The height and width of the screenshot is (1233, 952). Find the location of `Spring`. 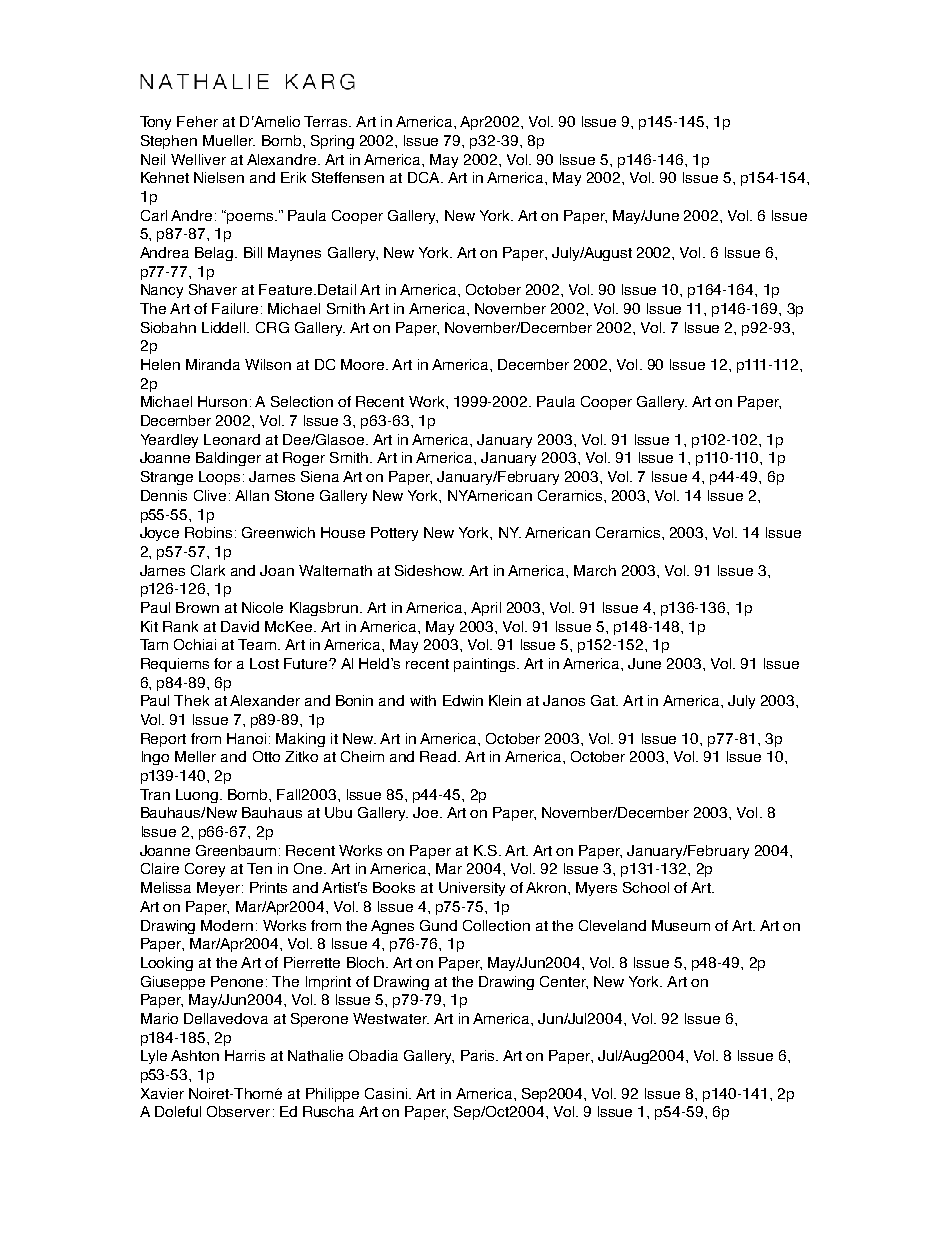

Spring is located at coordinates (332, 142).
